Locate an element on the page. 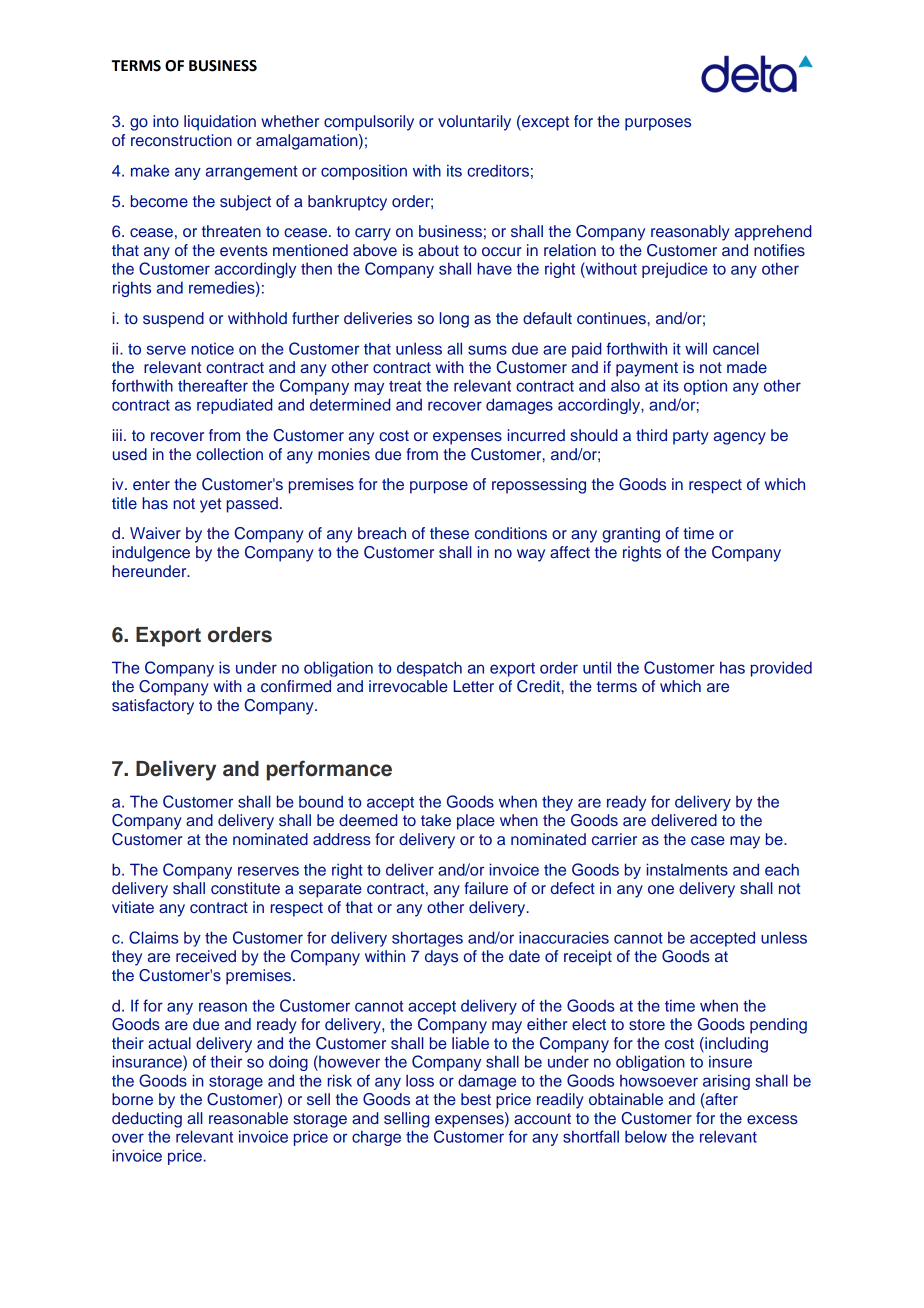 This page has width=924, height=1308. Letter is located at coordinates (474, 686).
